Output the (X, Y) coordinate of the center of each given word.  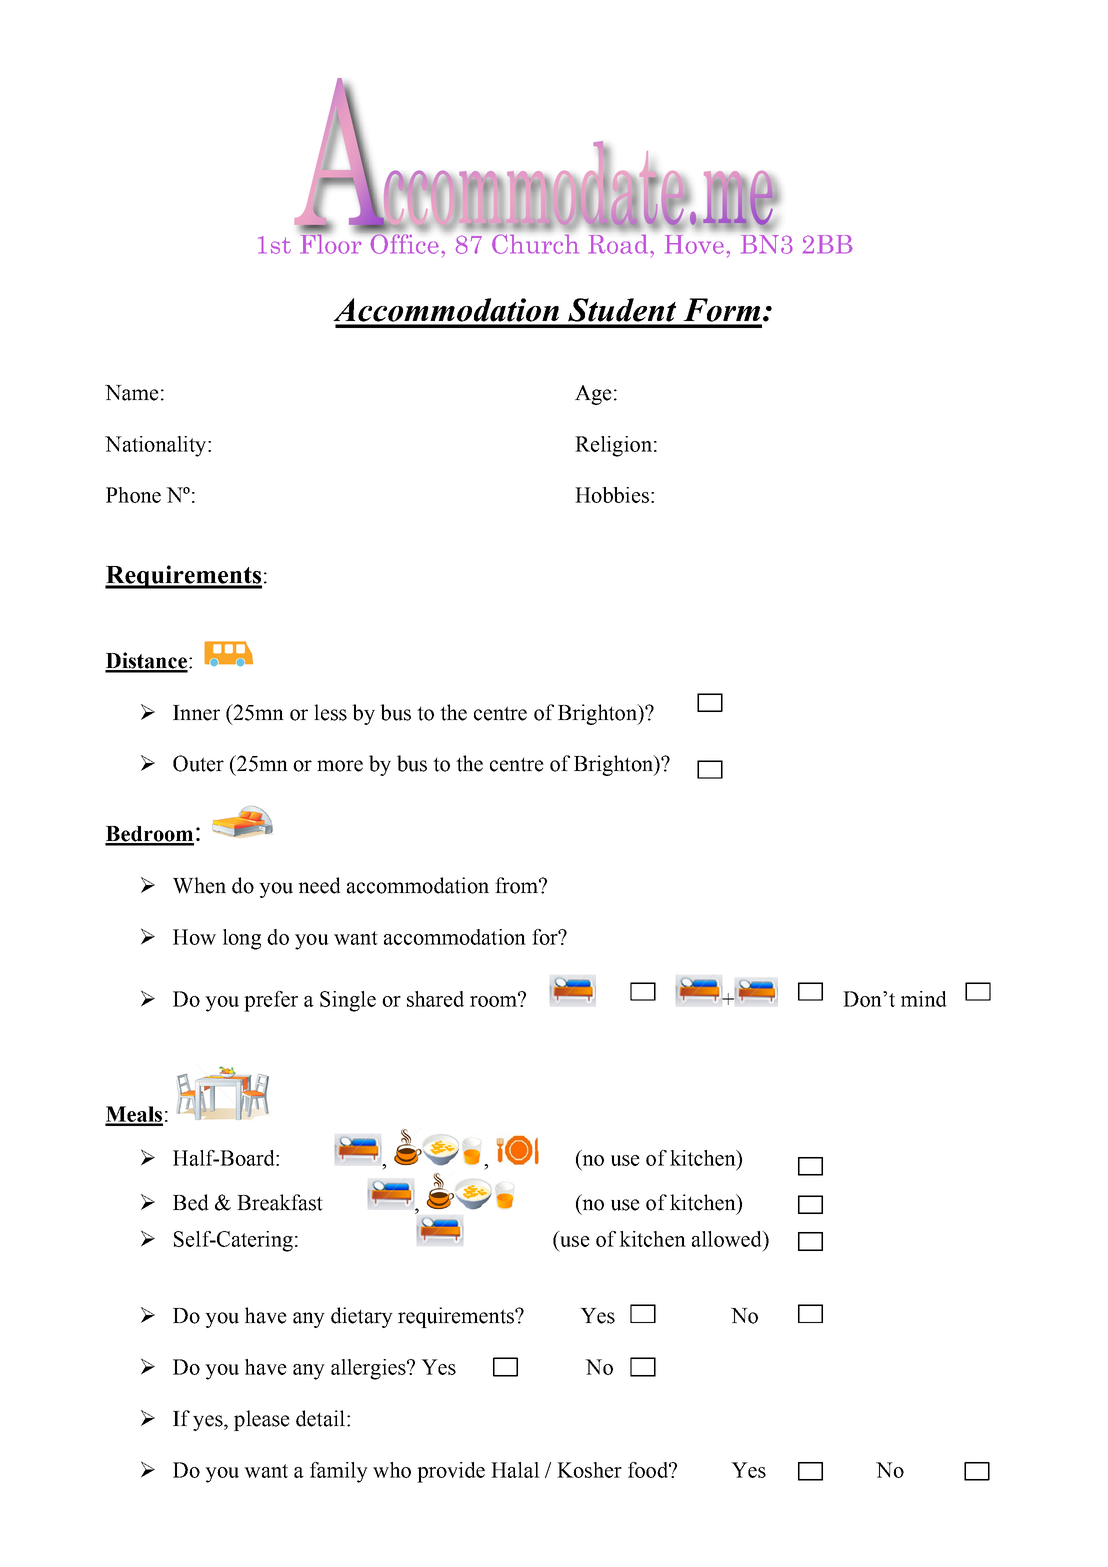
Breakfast (280, 1202)
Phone (133, 495)
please (262, 1420)
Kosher (589, 1470)
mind (924, 999)
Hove (694, 244)
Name (132, 393)
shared (435, 999)
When (199, 885)
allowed (728, 1239)
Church (535, 244)
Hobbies (612, 495)
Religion (613, 446)
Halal (515, 1470)
